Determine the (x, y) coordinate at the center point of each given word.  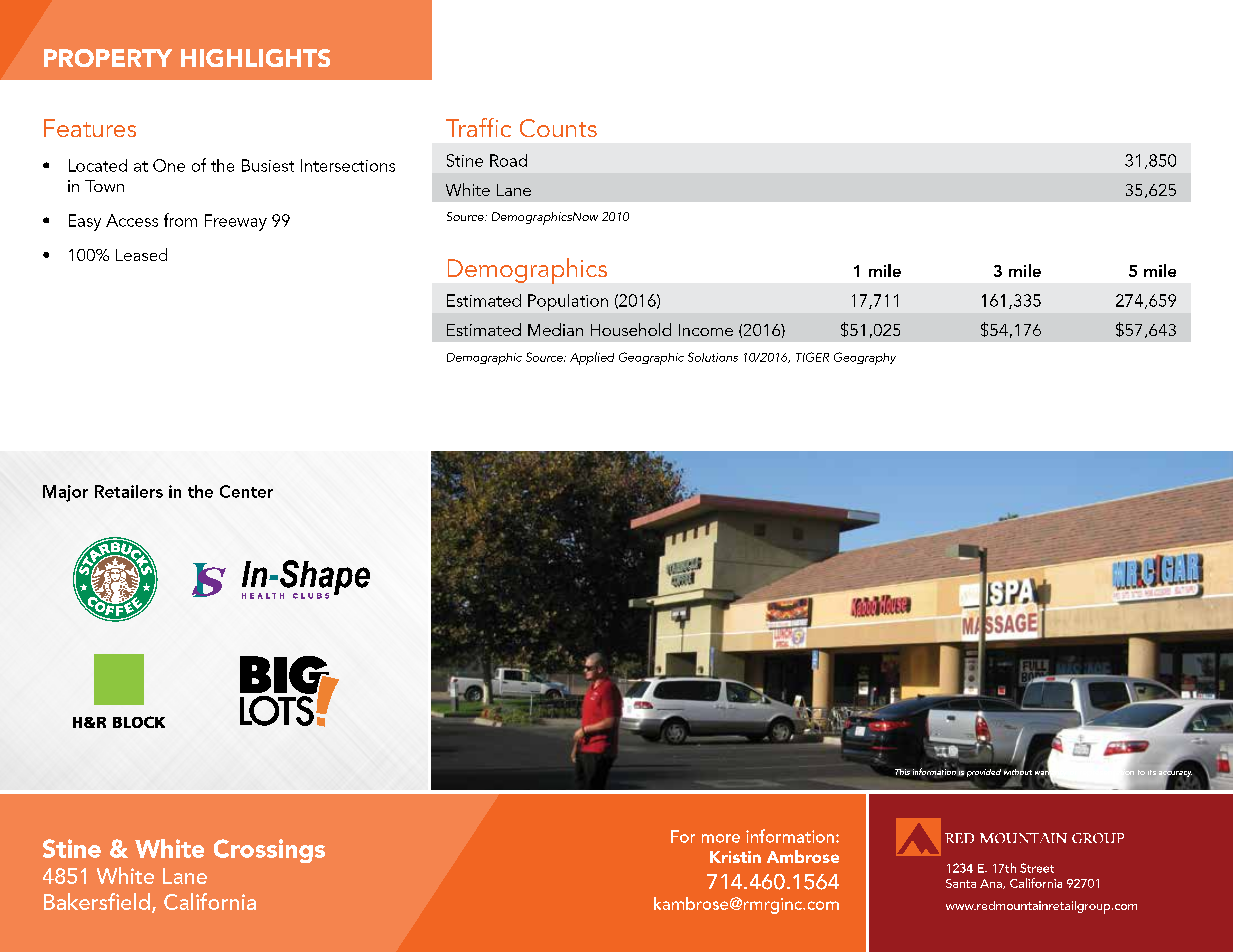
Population (568, 302)
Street (1037, 868)
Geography (865, 358)
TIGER (812, 357)
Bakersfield (97, 901)
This (902, 772)
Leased (141, 254)
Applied (592, 358)
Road (508, 160)
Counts (558, 128)
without (1018, 772)
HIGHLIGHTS (255, 58)
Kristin (735, 857)
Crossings (269, 851)
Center (246, 491)
